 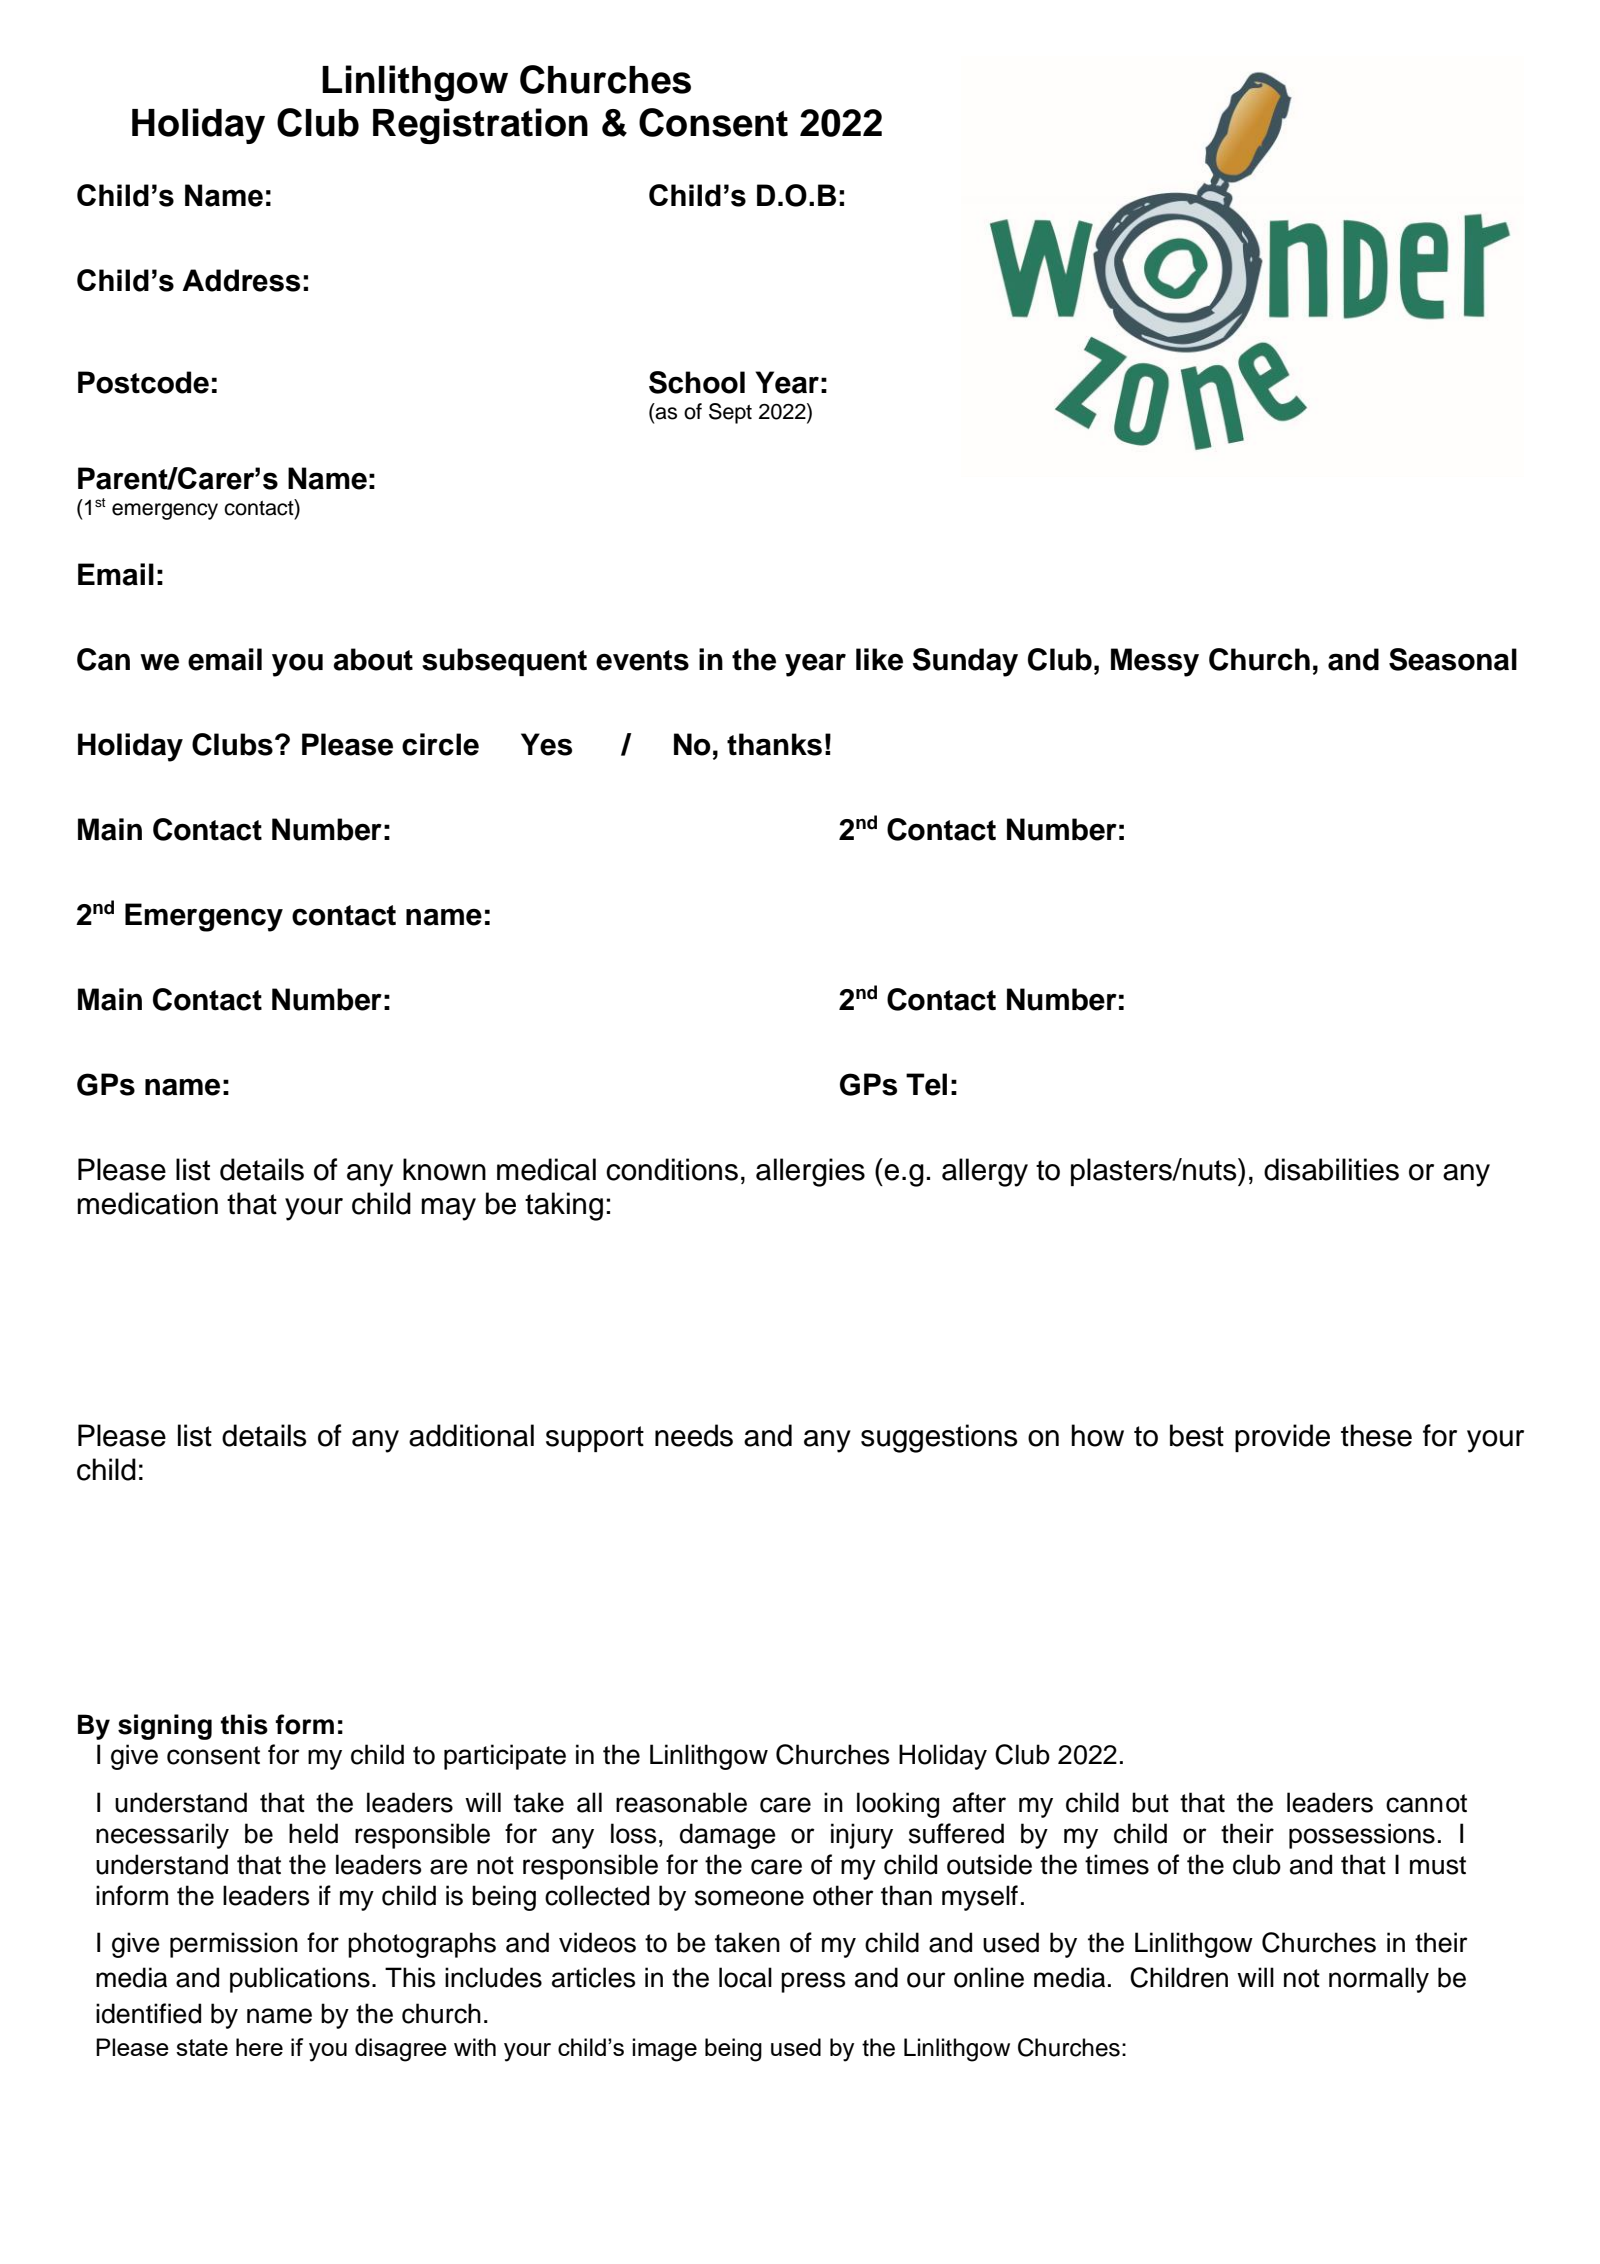 What do you see at coordinates (879, 659) in the screenshot?
I see `like` at bounding box center [879, 659].
